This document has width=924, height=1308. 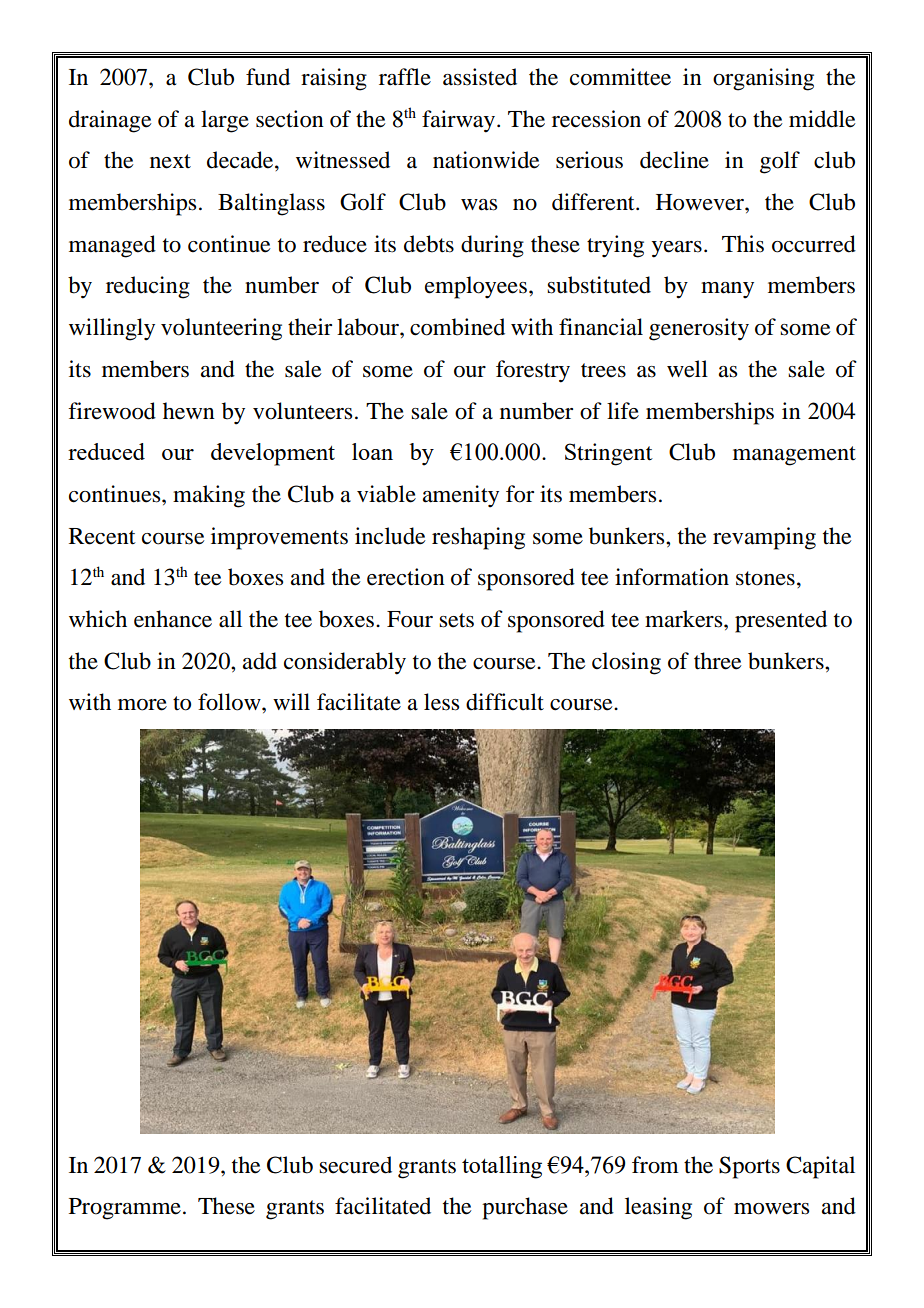 I want to click on large, so click(x=225, y=121).
